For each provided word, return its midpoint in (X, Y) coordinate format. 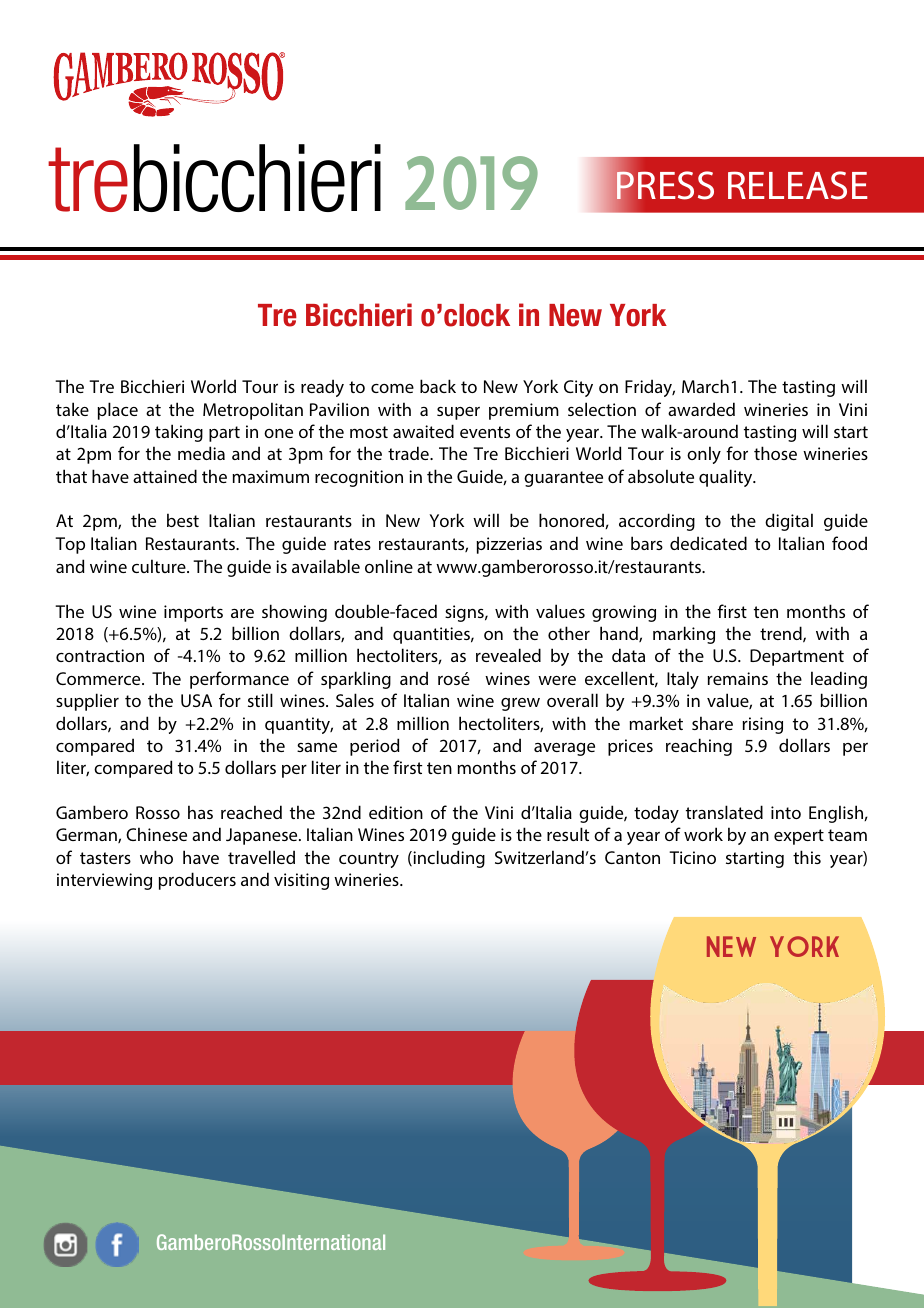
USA (196, 700)
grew (520, 704)
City (578, 388)
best (183, 520)
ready (322, 388)
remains (737, 678)
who (156, 857)
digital (789, 522)
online (389, 566)
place (117, 411)
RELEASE (798, 185)
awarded (701, 409)
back (438, 386)
